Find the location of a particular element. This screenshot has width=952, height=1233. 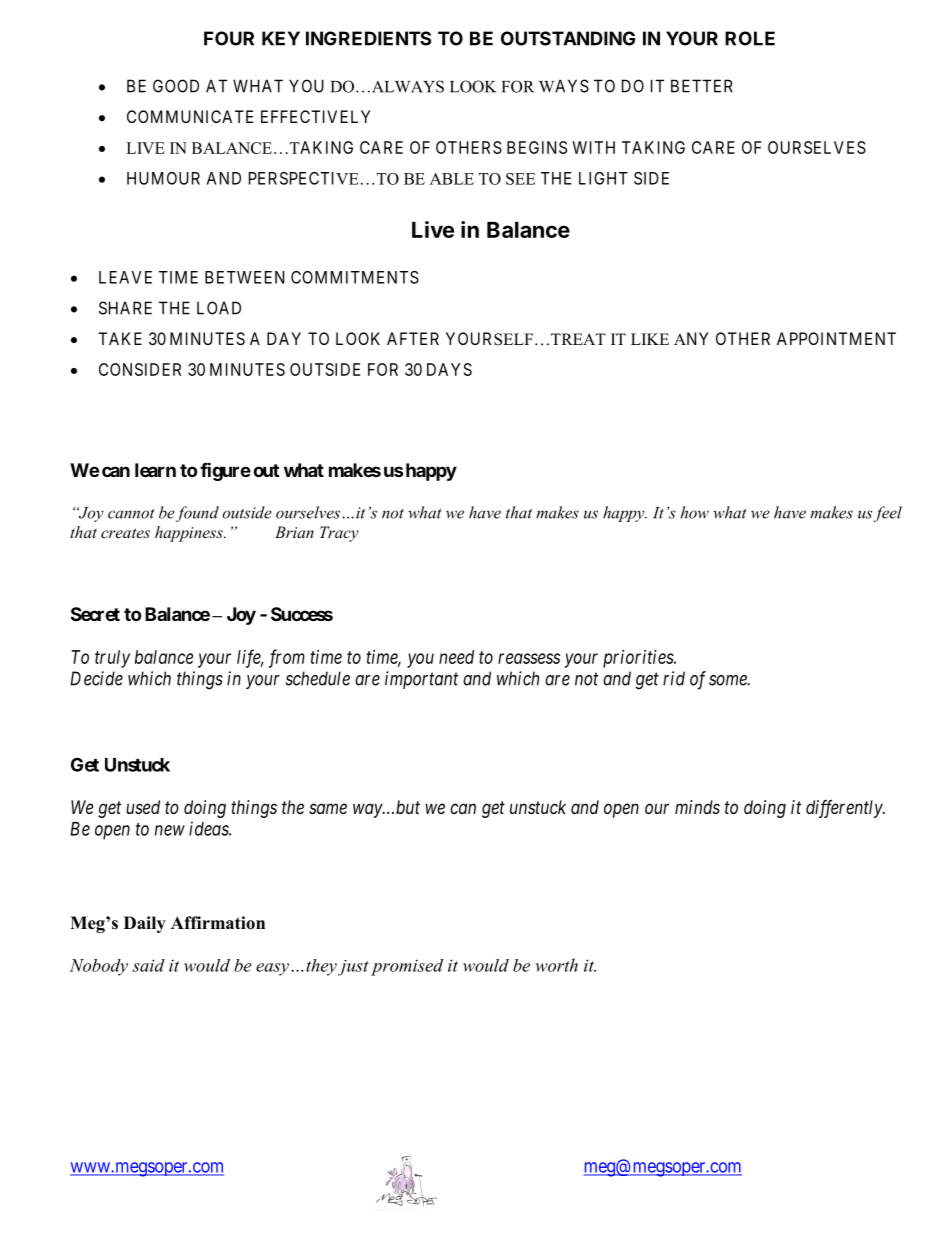

worth is located at coordinates (557, 965).
